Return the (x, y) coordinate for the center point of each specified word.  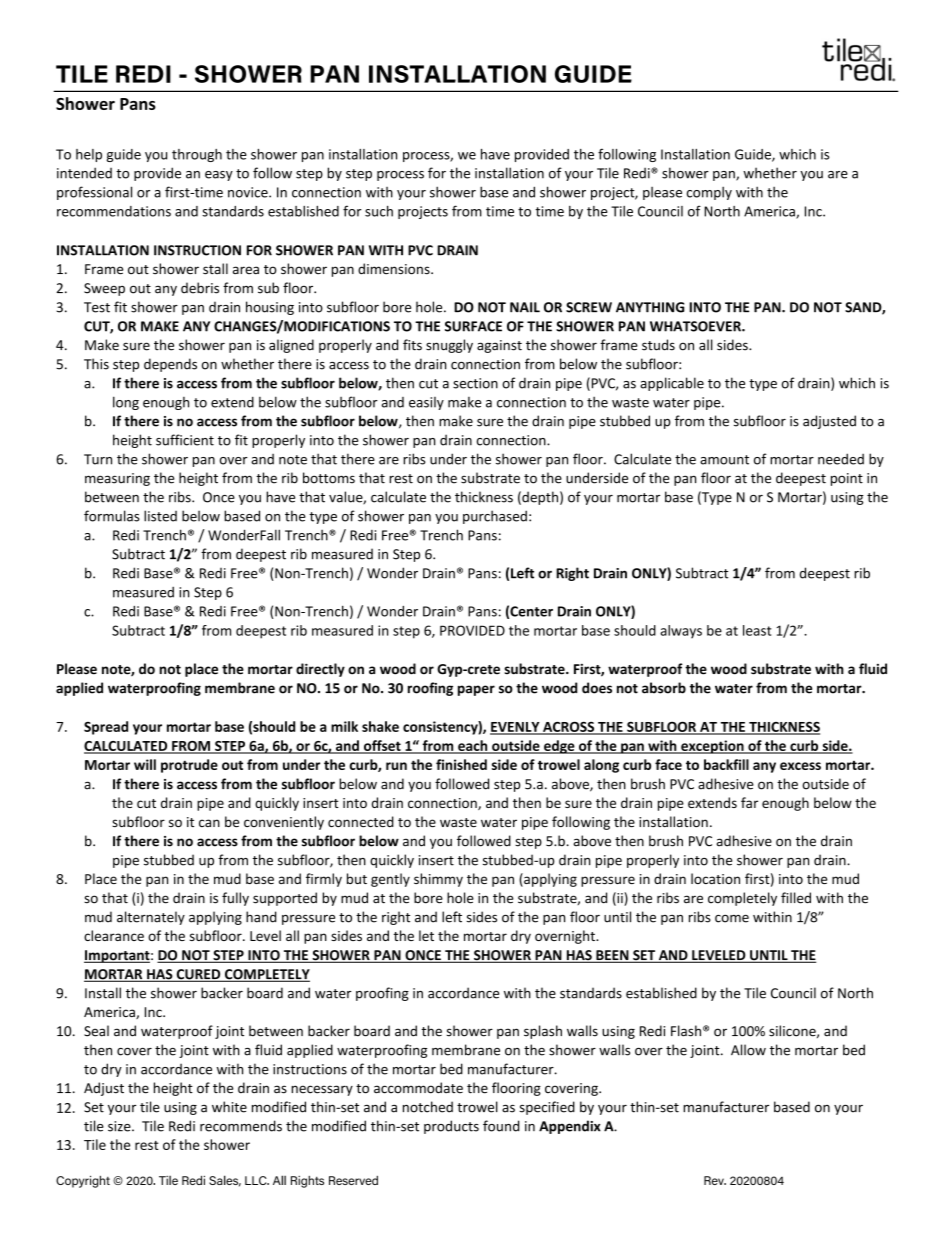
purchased (495, 517)
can (209, 823)
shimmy (438, 880)
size (120, 1126)
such (379, 211)
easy (219, 176)
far (749, 802)
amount (724, 460)
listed (160, 516)
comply (709, 193)
